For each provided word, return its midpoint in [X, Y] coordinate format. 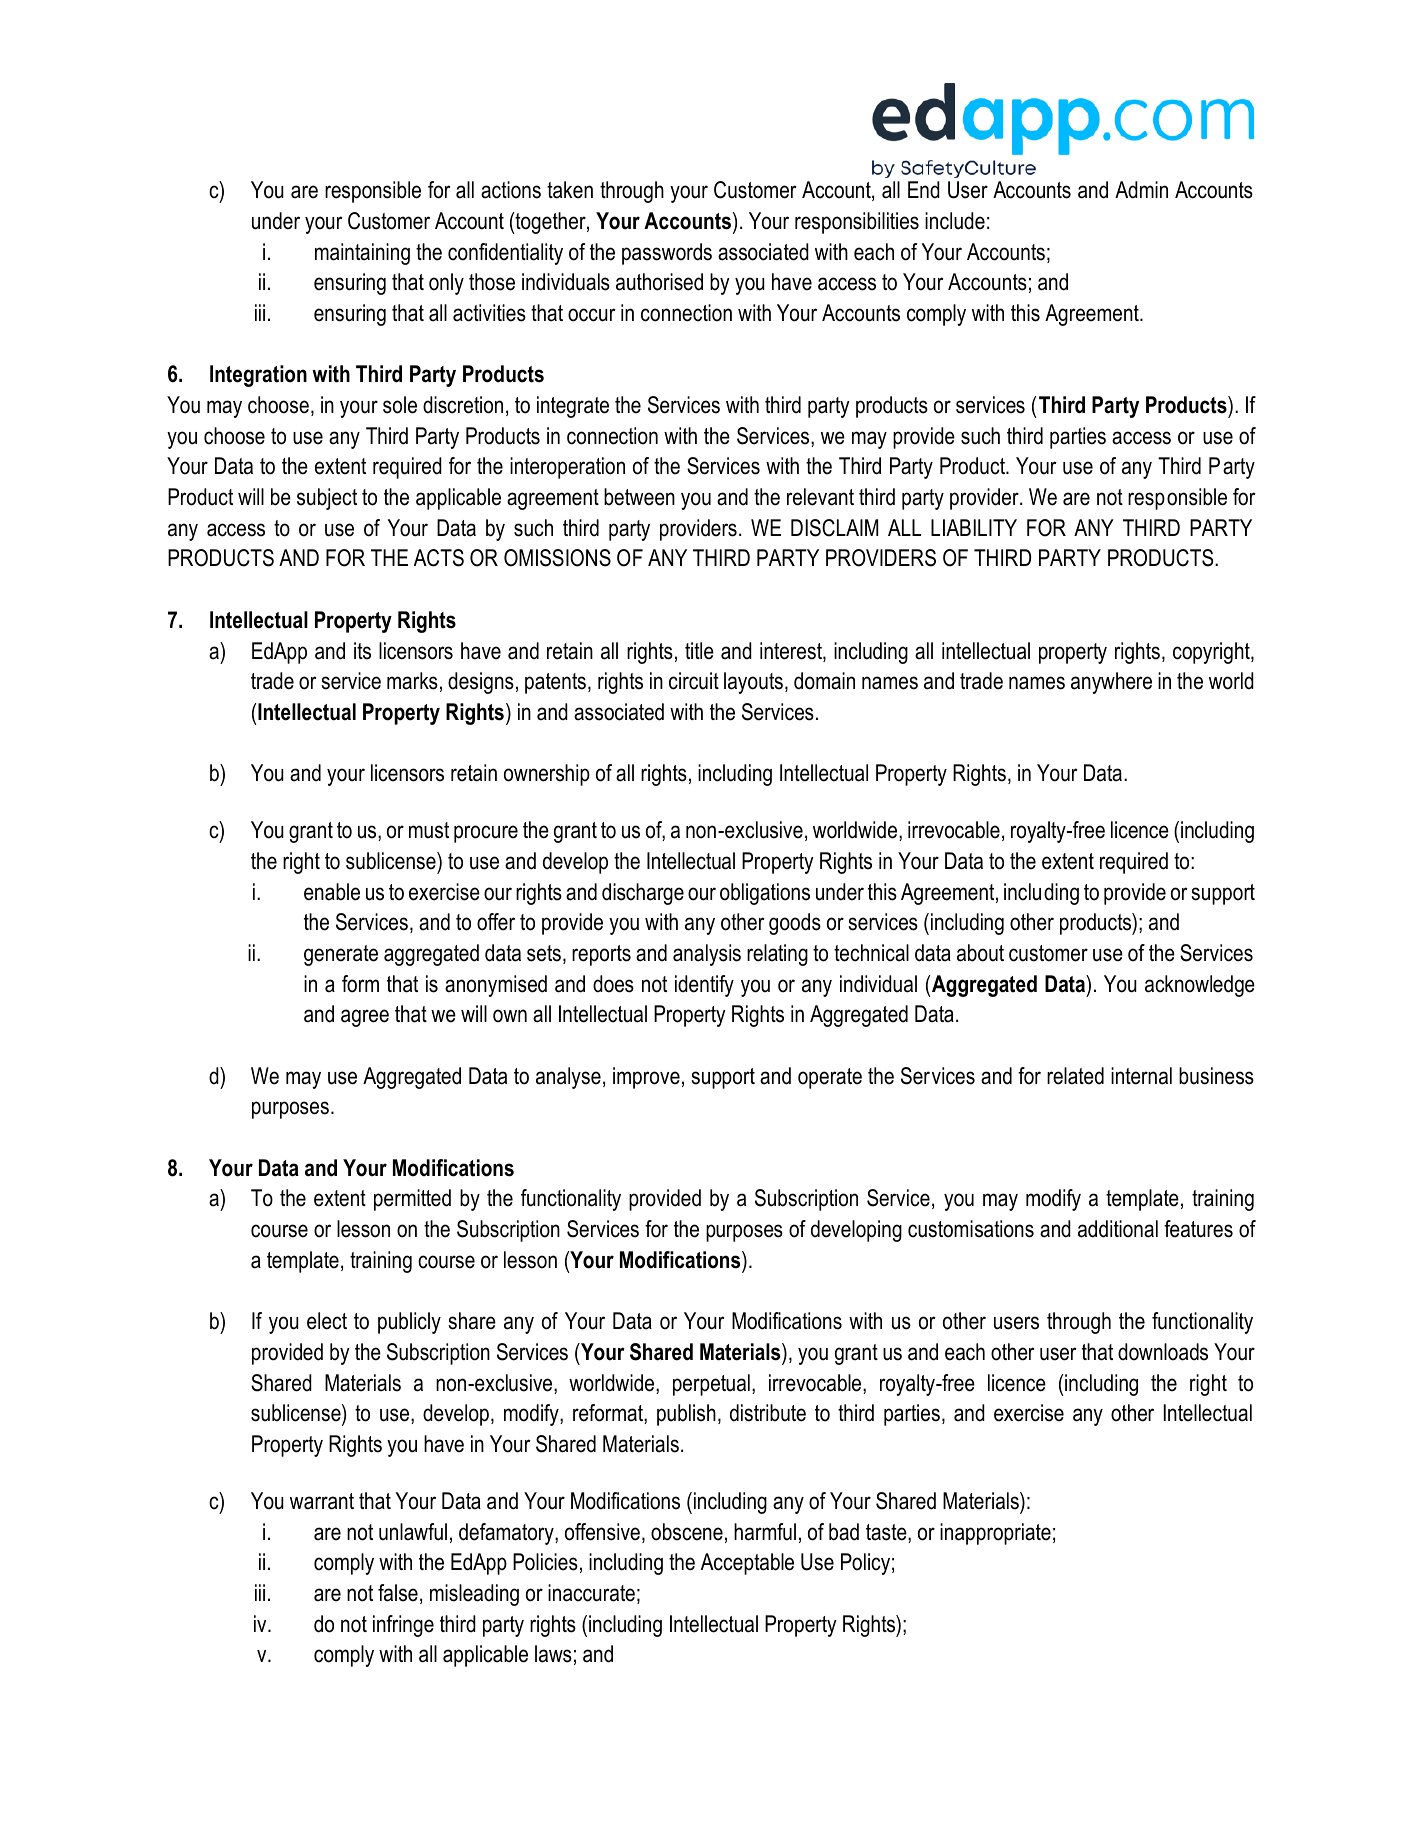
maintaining [362, 254]
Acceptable [747, 1564]
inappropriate [995, 1534]
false [398, 1593]
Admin [1141, 190]
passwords [667, 254]
